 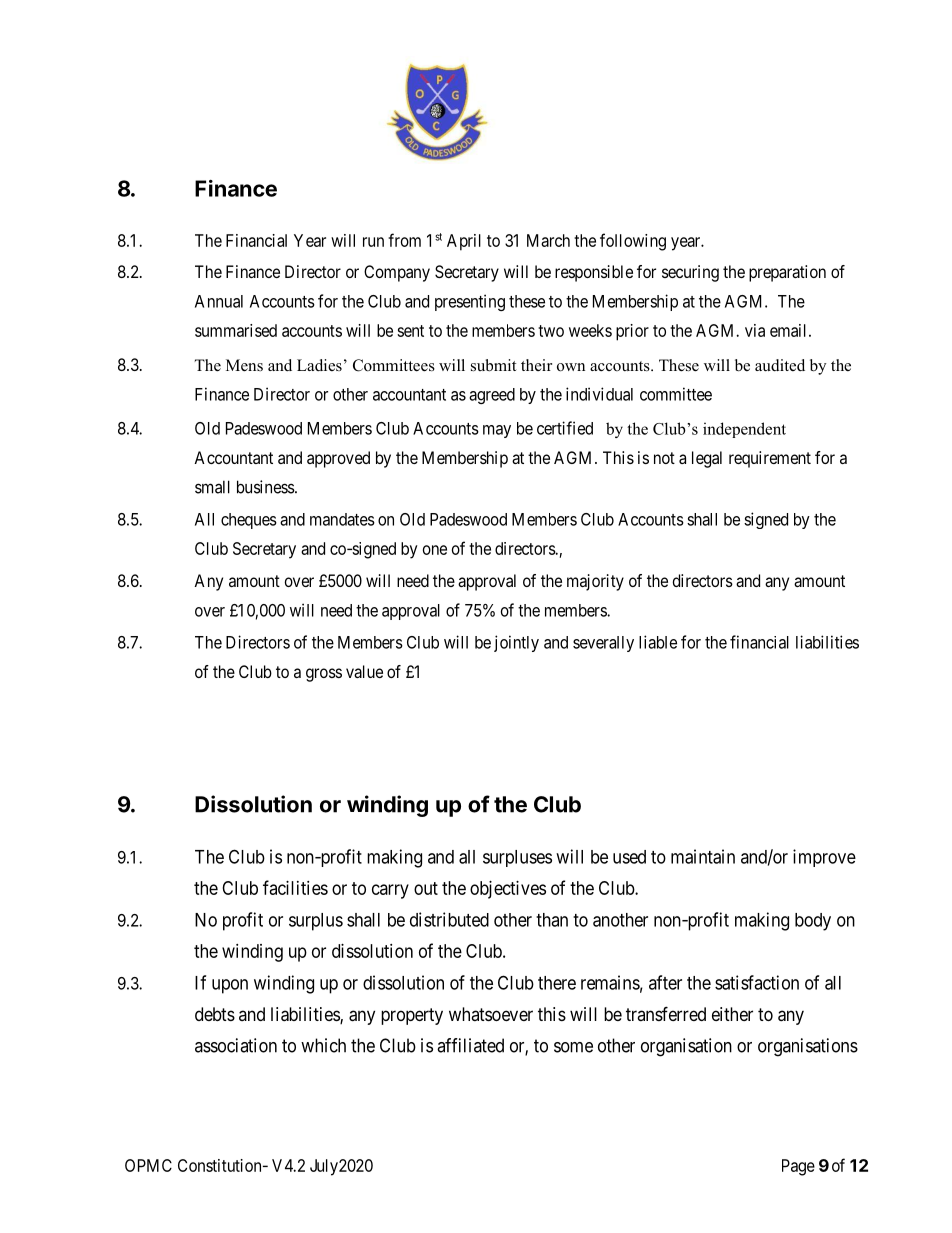 What do you see at coordinates (658, 642) in the document?
I see `liable` at bounding box center [658, 642].
